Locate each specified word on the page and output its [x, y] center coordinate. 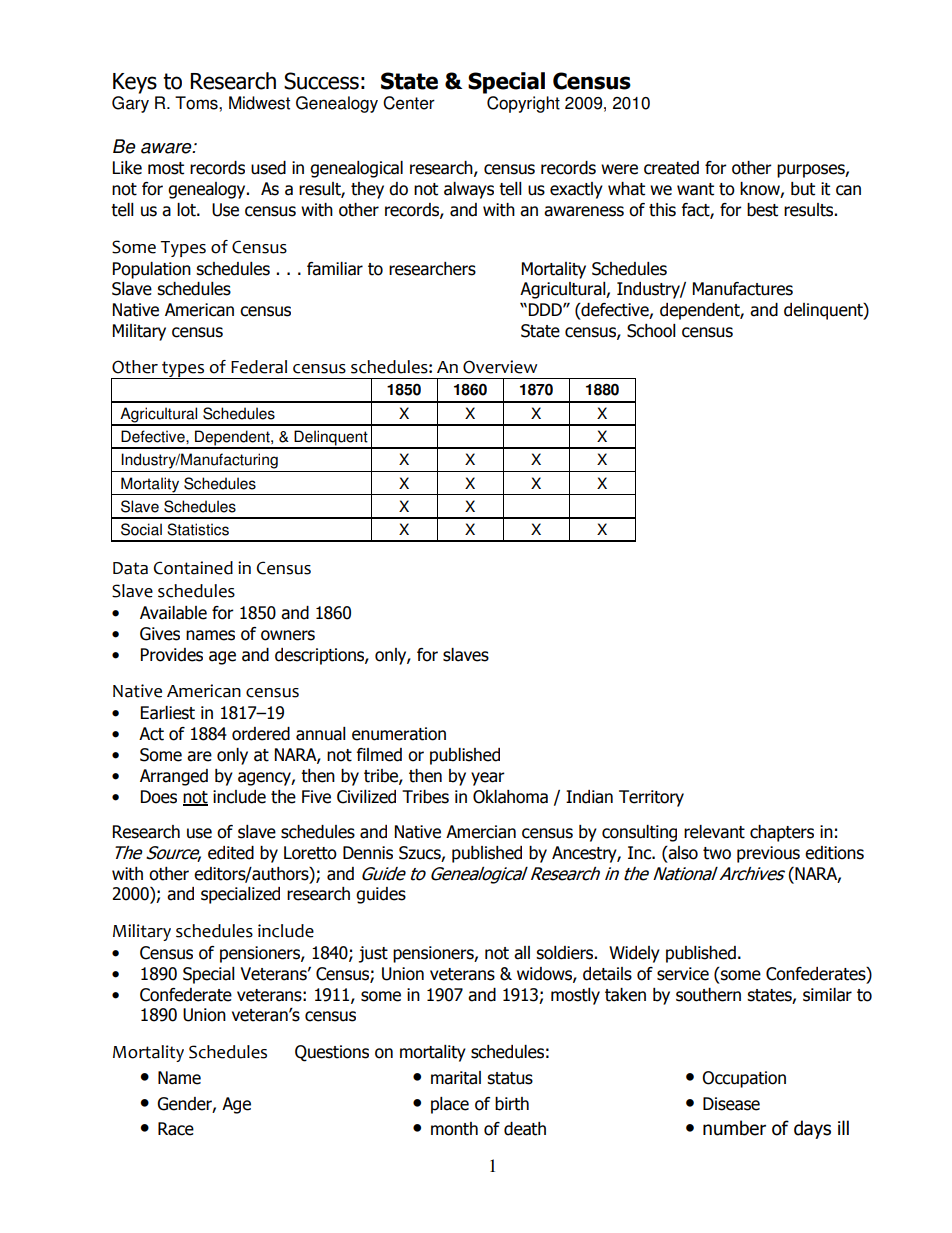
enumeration [399, 734]
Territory [651, 798]
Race [176, 1129]
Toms [197, 103]
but [803, 189]
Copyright [523, 104]
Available [173, 613]
